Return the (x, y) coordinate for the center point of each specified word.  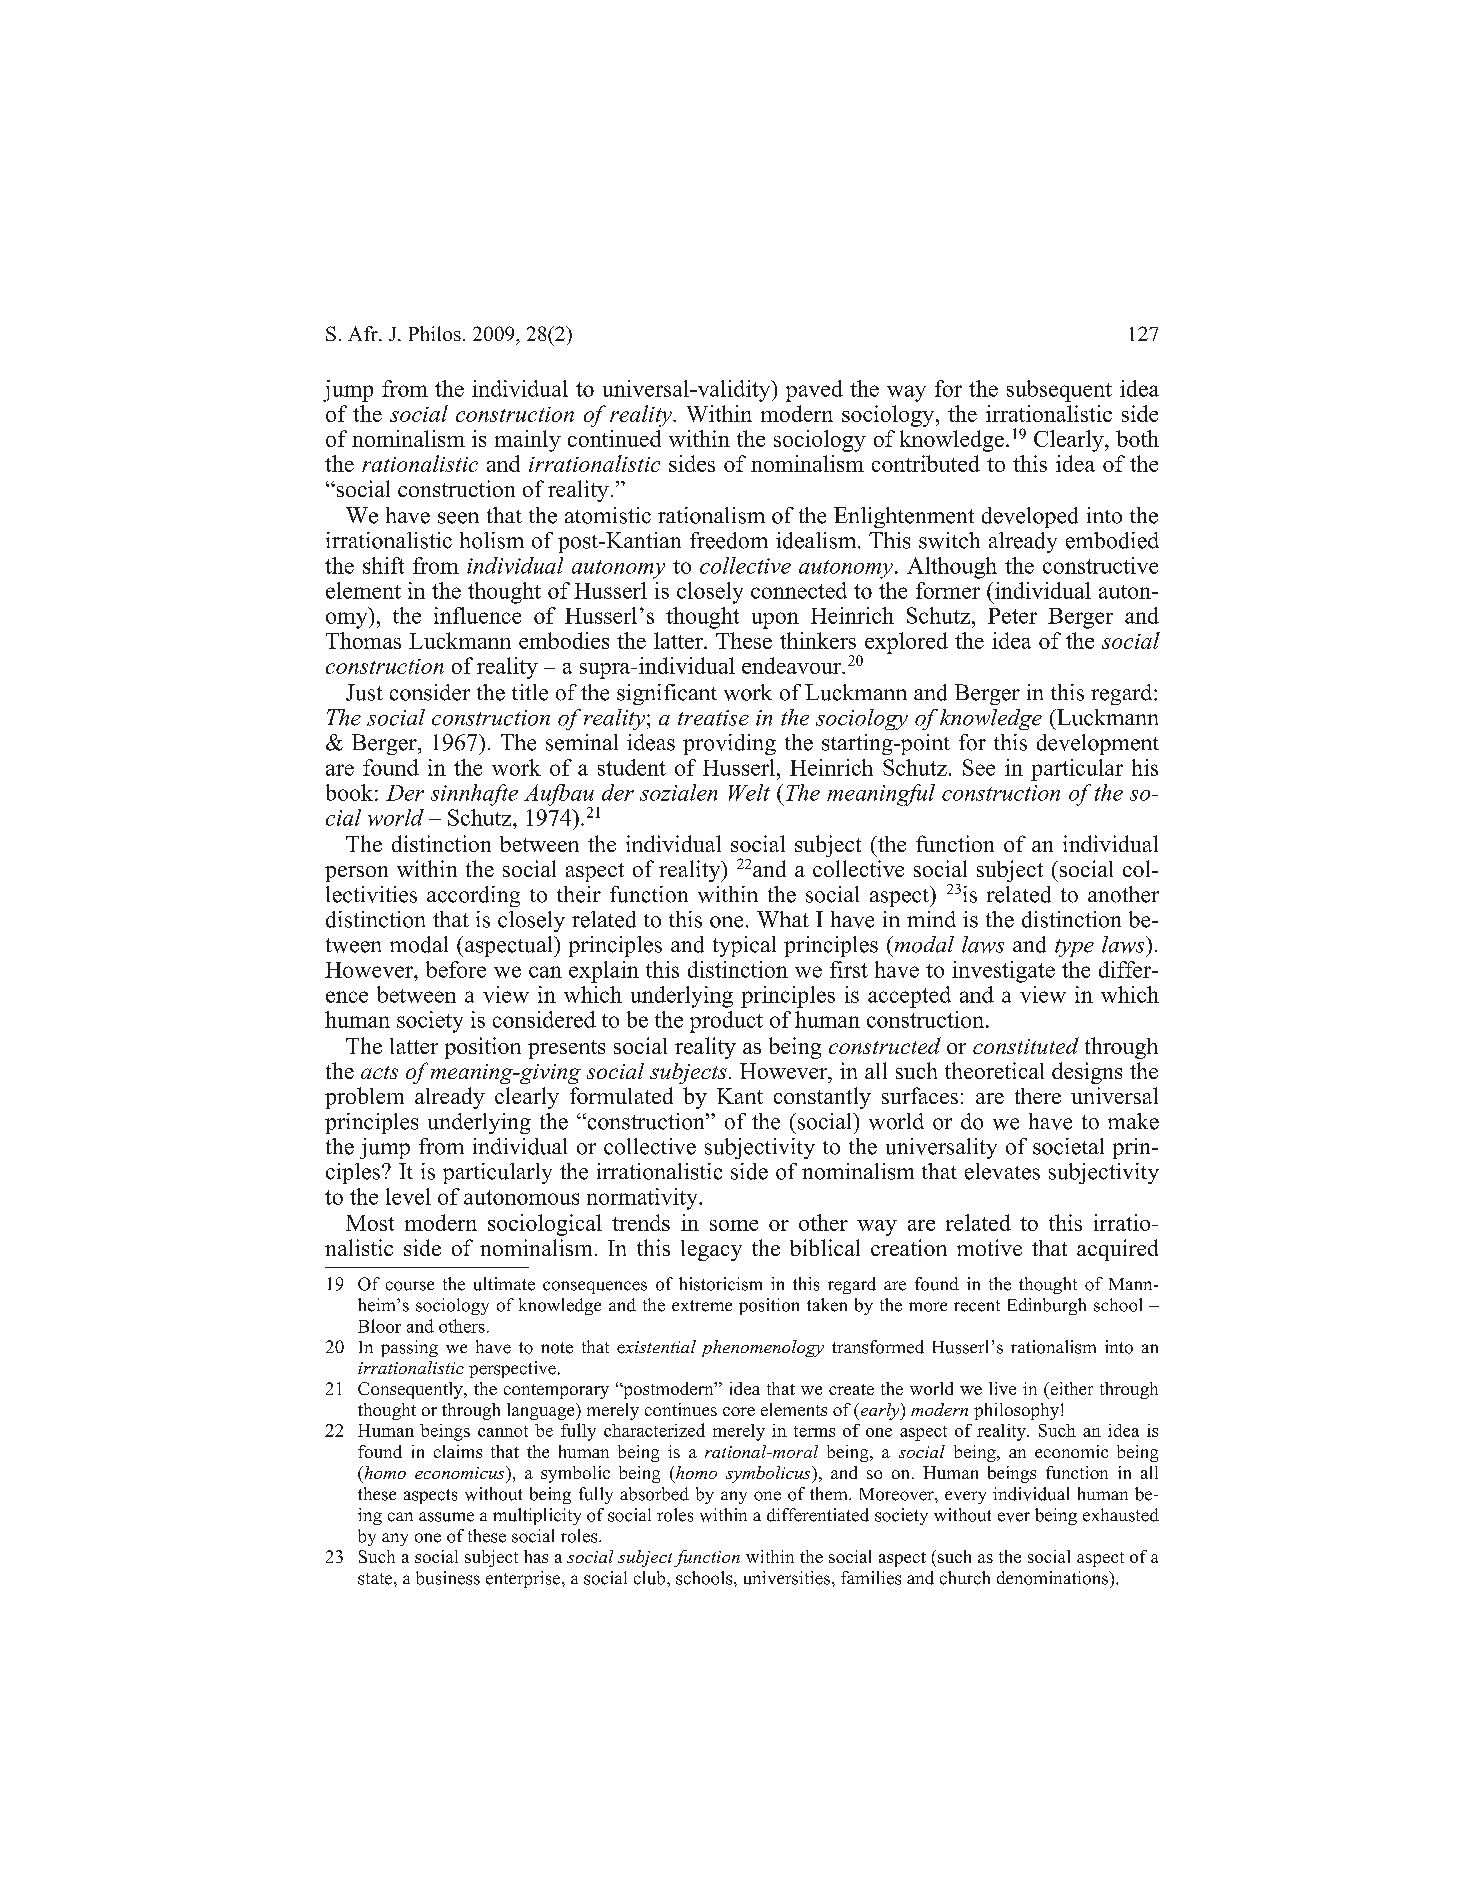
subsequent (1059, 391)
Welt (749, 792)
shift (383, 565)
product (726, 1022)
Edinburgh (1047, 1306)
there (1038, 1096)
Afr (364, 333)
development (1098, 744)
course (410, 1286)
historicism (720, 1284)
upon (775, 620)
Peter (1012, 616)
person (356, 874)
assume (446, 1517)
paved (814, 391)
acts (379, 1072)
